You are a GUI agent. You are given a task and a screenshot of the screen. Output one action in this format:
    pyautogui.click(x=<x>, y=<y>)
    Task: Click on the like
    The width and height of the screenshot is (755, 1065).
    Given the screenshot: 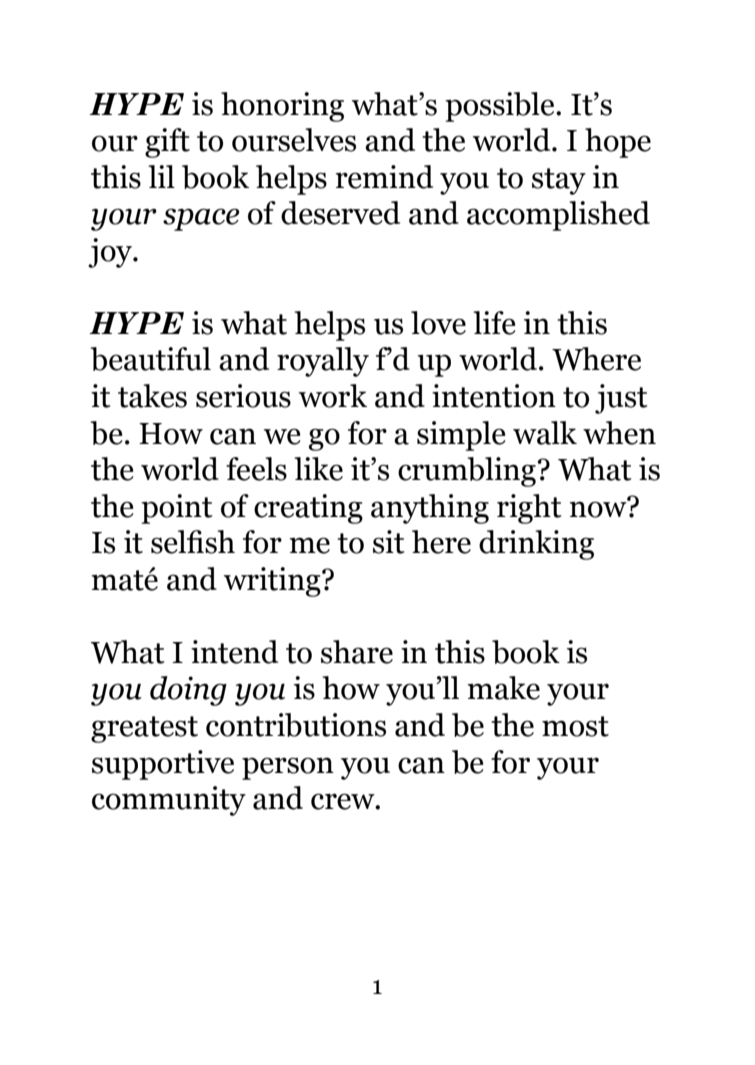 What is the action you would take?
    pyautogui.click(x=318, y=469)
